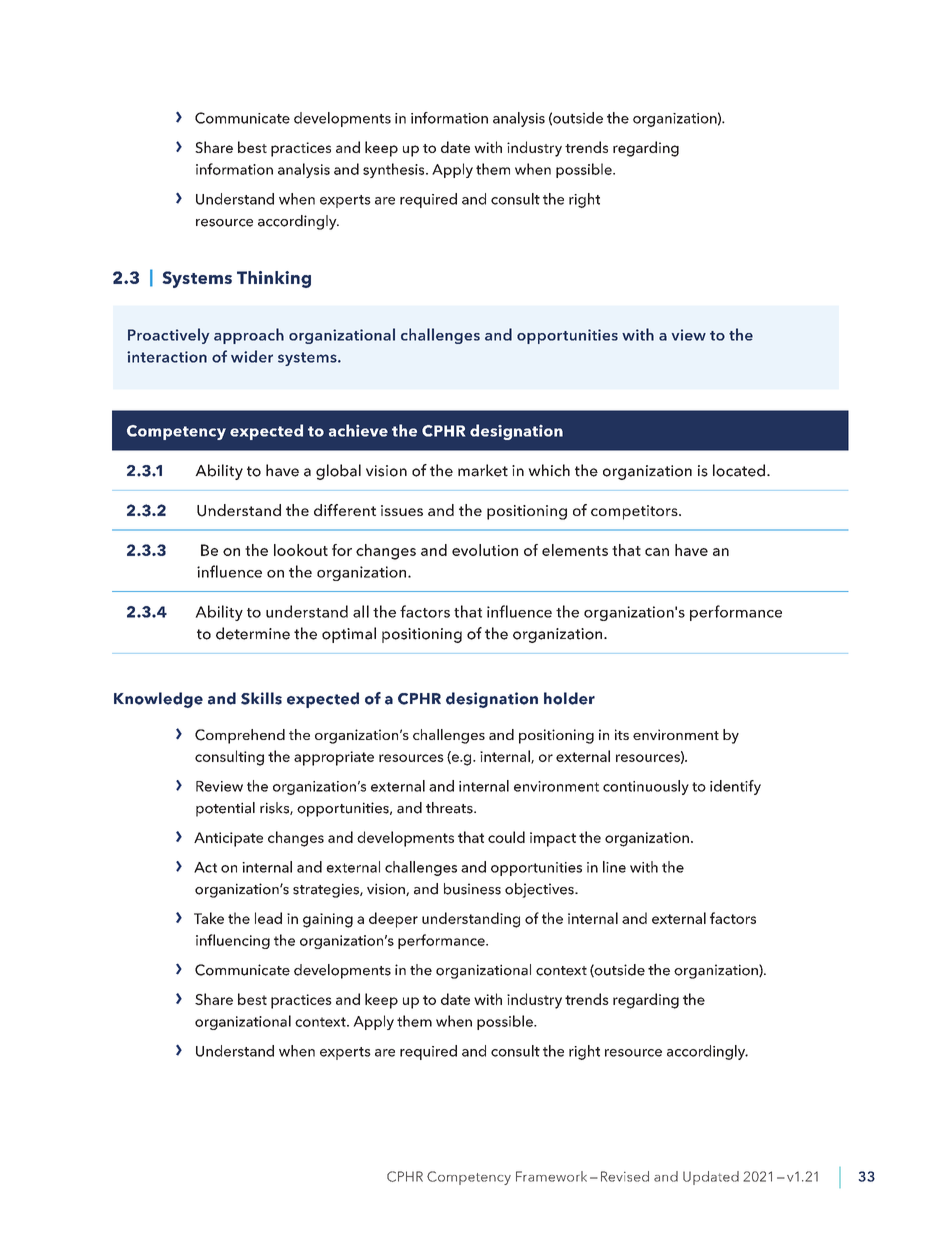  Describe the element at coordinates (252, 356) in the document. I see `wider` at that location.
